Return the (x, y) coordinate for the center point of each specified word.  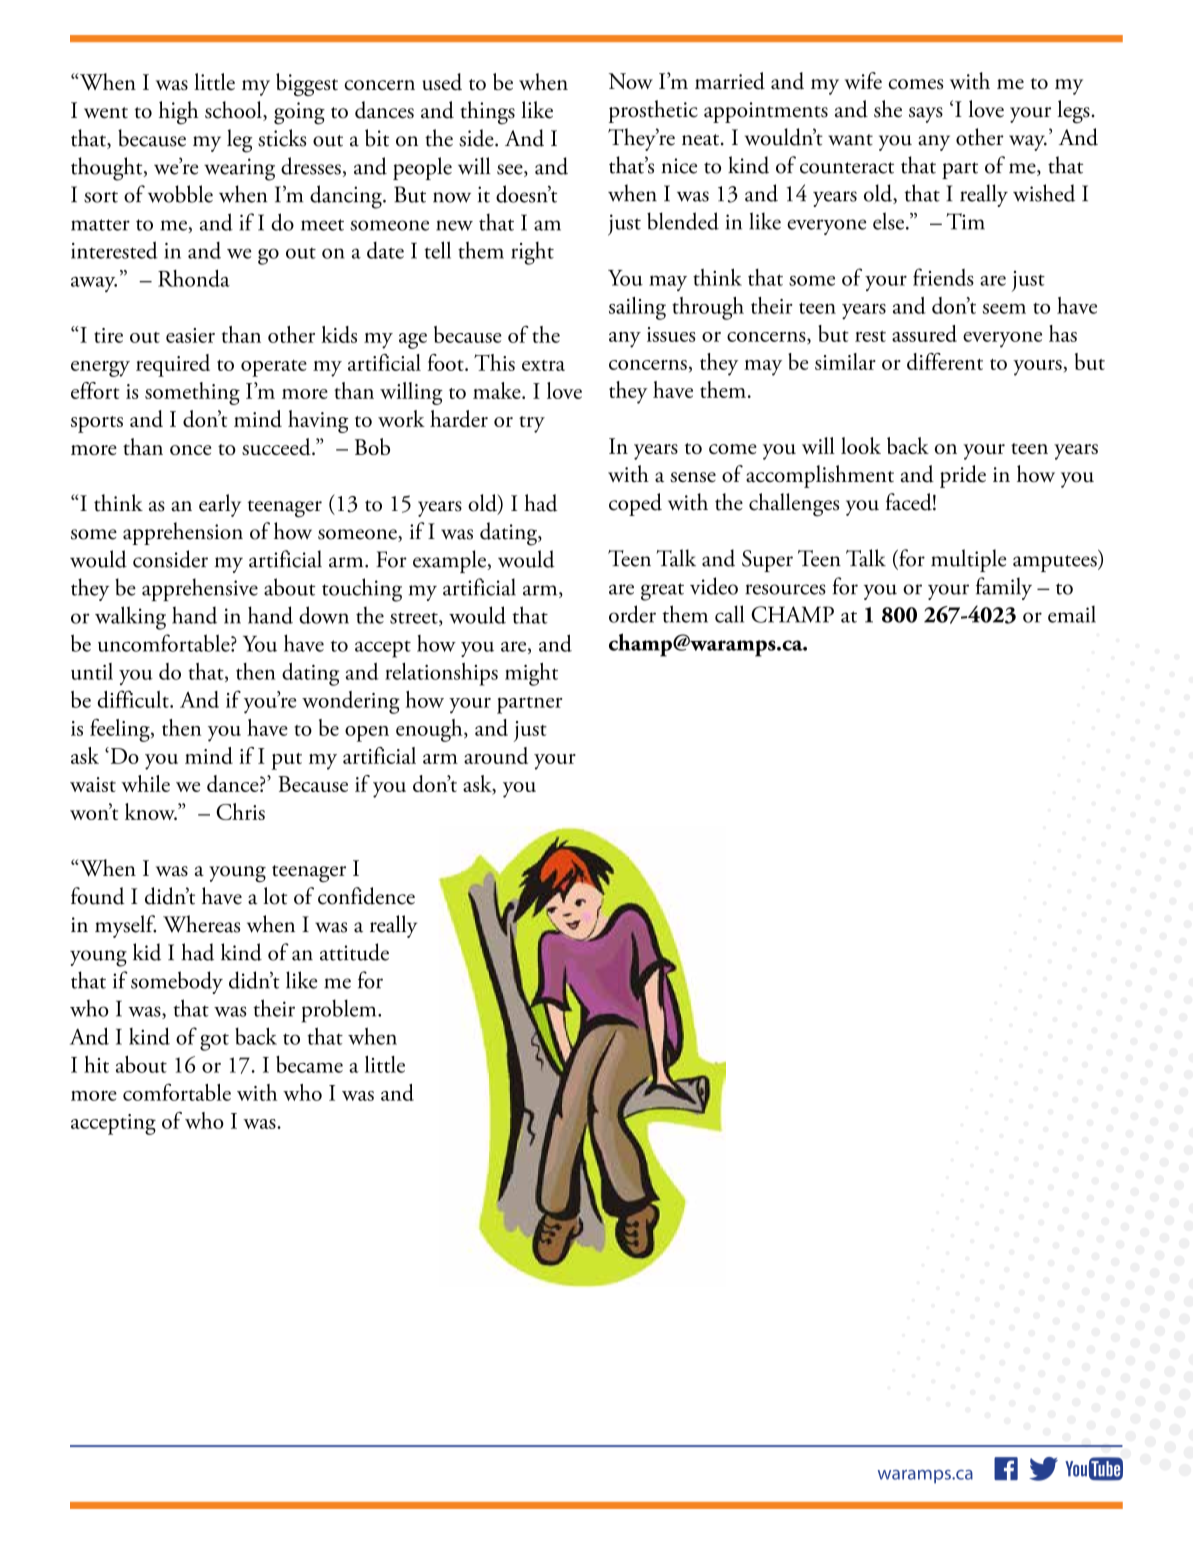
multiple (968, 560)
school (234, 111)
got (214, 1042)
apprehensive (200, 589)
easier (190, 335)
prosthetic (653, 111)
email (1072, 614)
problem (340, 1011)
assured (924, 333)
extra (543, 365)
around (496, 755)
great (662, 592)
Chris (240, 811)
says (926, 115)
